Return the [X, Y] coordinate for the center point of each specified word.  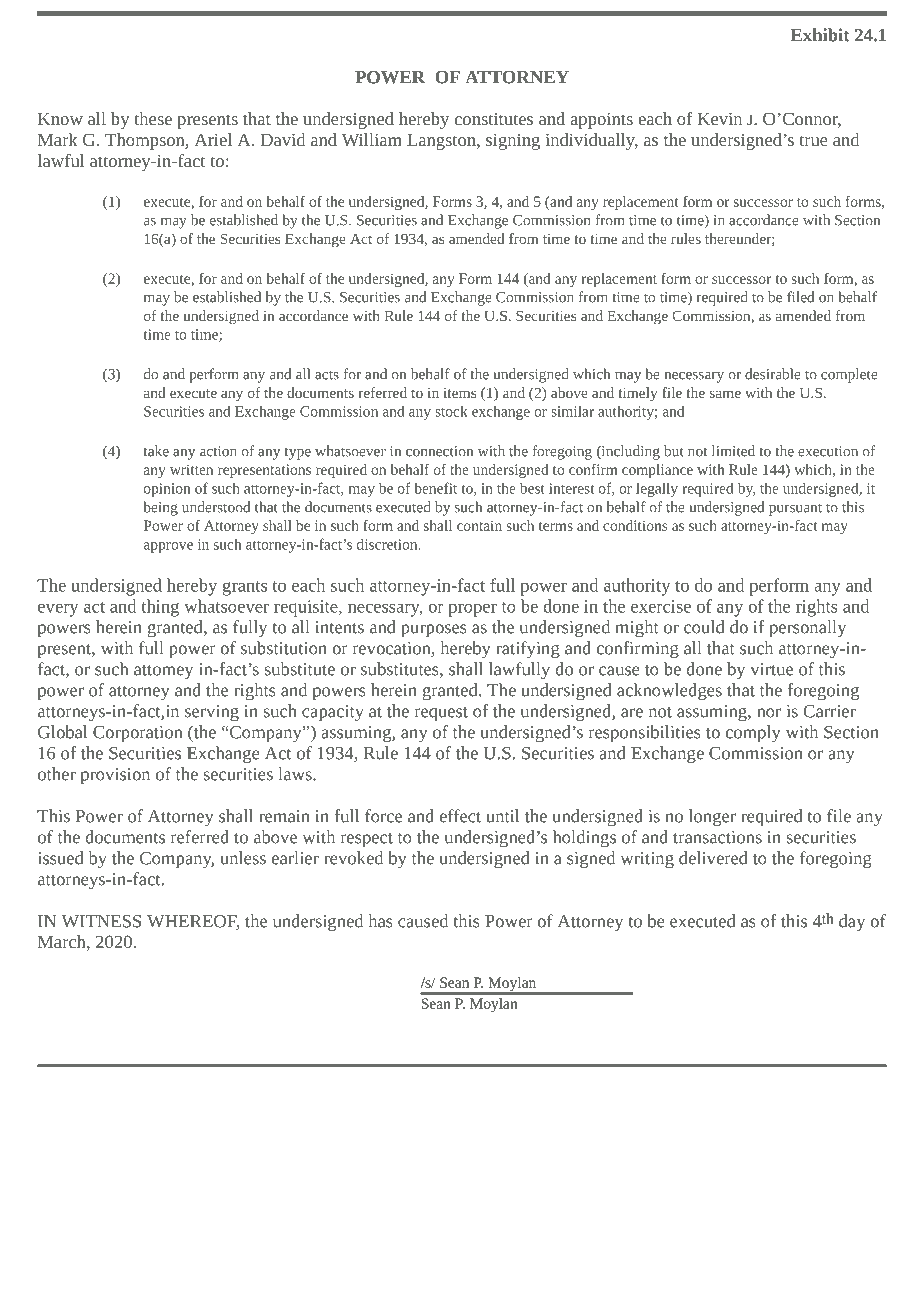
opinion [167, 490]
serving [212, 713]
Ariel [213, 139]
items [459, 393]
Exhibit [820, 35]
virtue [771, 669]
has [380, 921]
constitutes [493, 119]
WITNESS [101, 921]
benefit [436, 488]
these [153, 118]
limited [733, 451]
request [441, 714]
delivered [713, 858]
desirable [773, 374]
